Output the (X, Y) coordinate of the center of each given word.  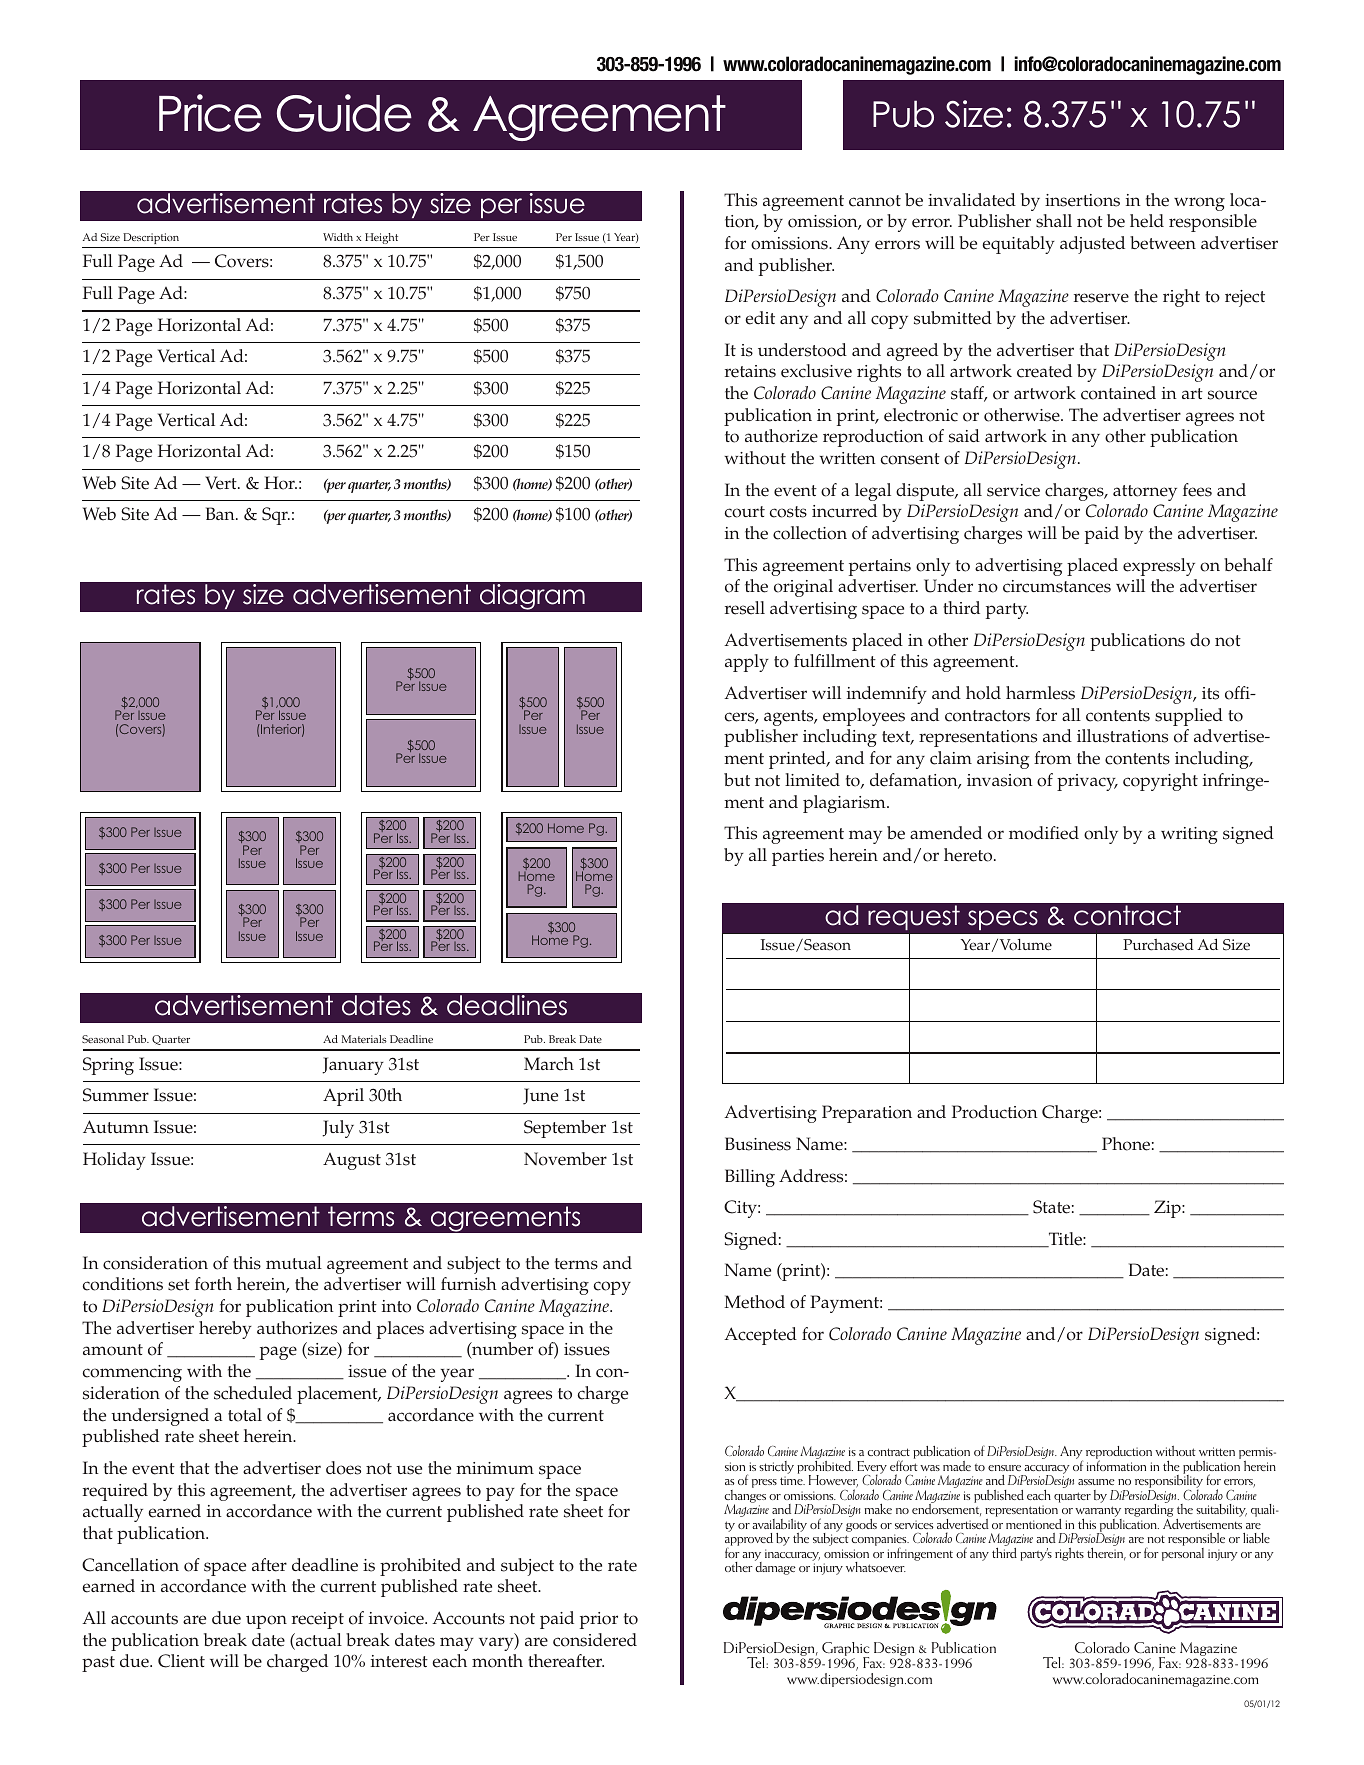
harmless (1040, 693)
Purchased (1158, 945)
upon (266, 1622)
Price (210, 113)
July (338, 1129)
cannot (875, 201)
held (1147, 221)
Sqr (276, 516)
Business (758, 1144)
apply (747, 663)
